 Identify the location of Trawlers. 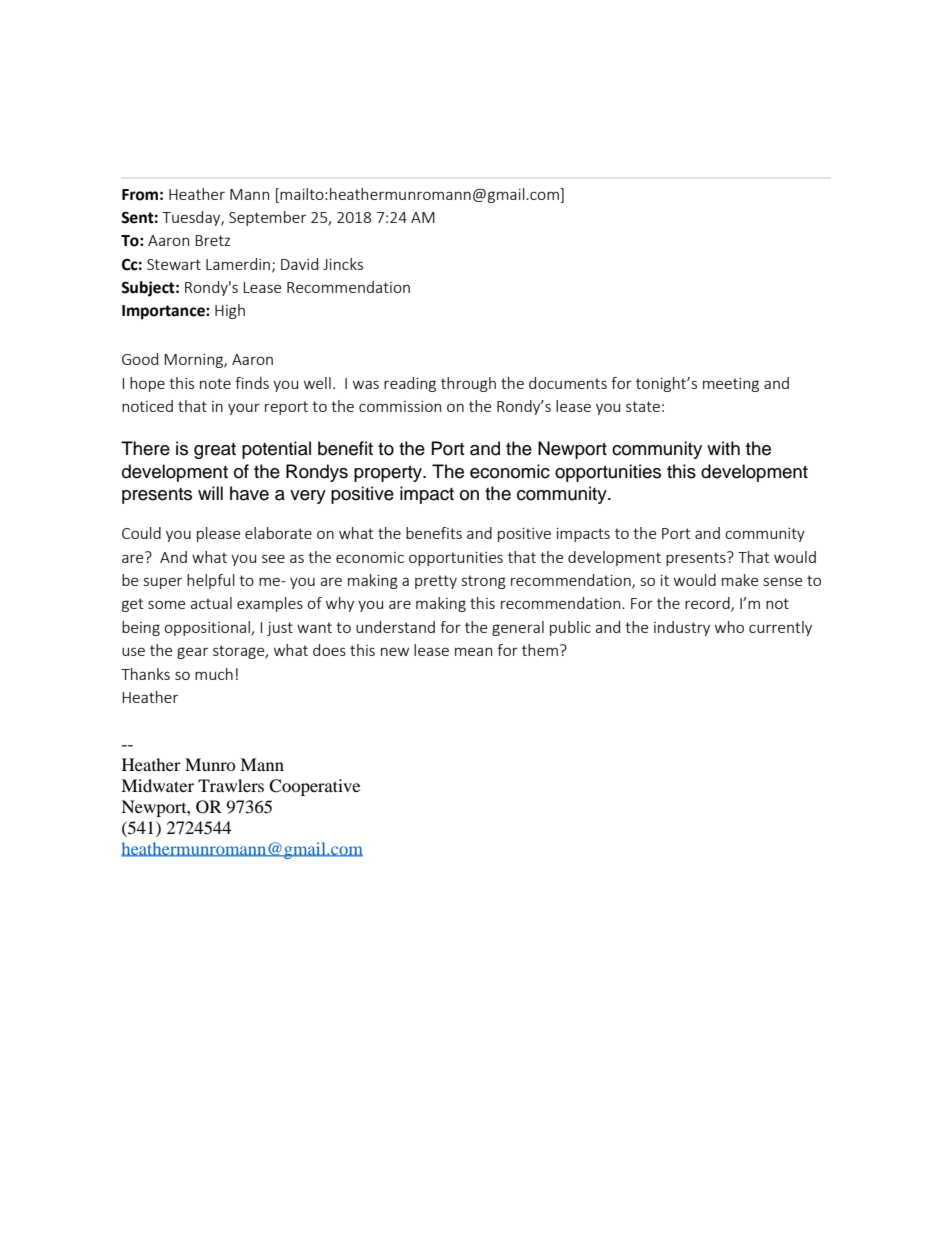
(231, 785).
